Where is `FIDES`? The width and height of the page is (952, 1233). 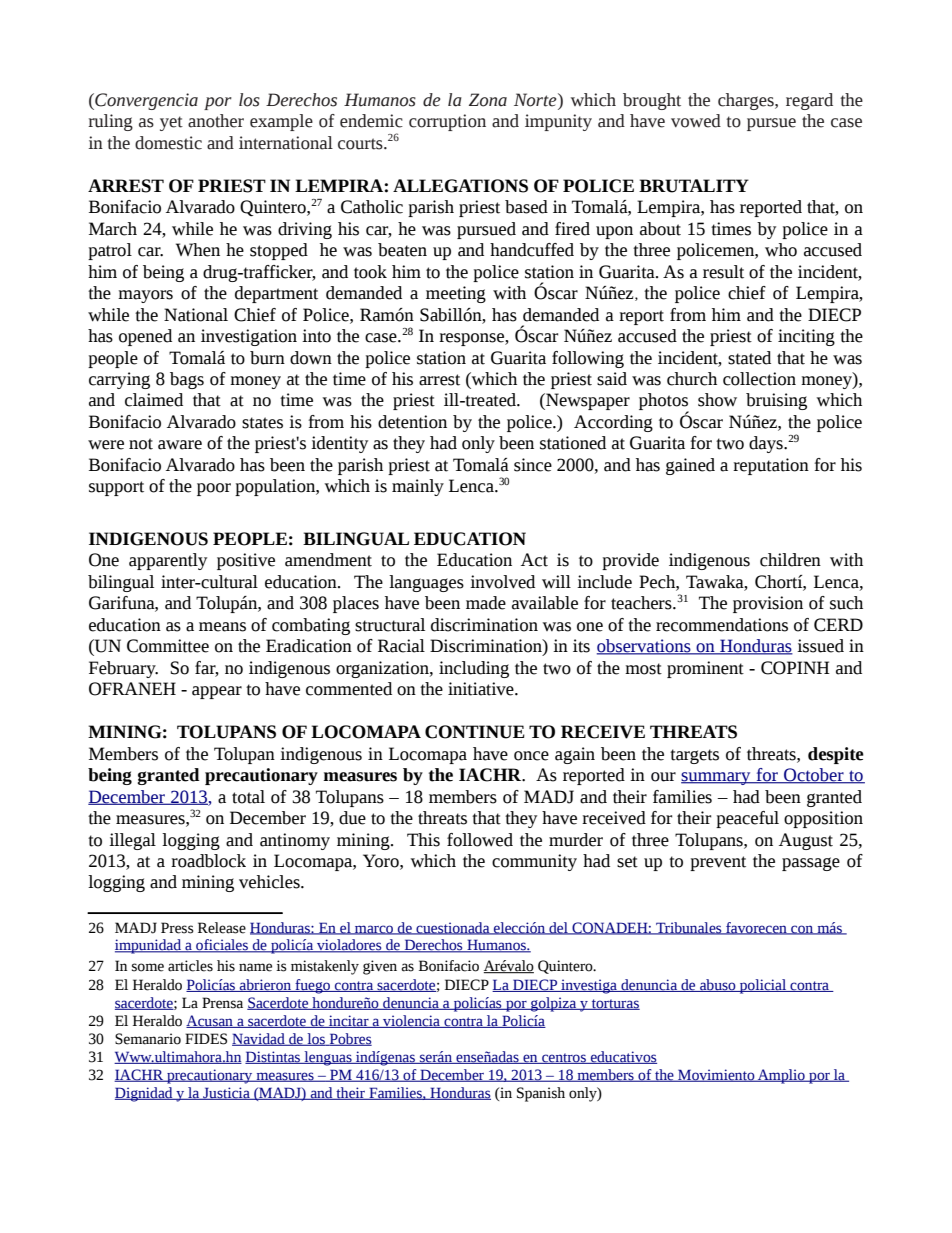 FIDES is located at coordinates (206, 1039).
